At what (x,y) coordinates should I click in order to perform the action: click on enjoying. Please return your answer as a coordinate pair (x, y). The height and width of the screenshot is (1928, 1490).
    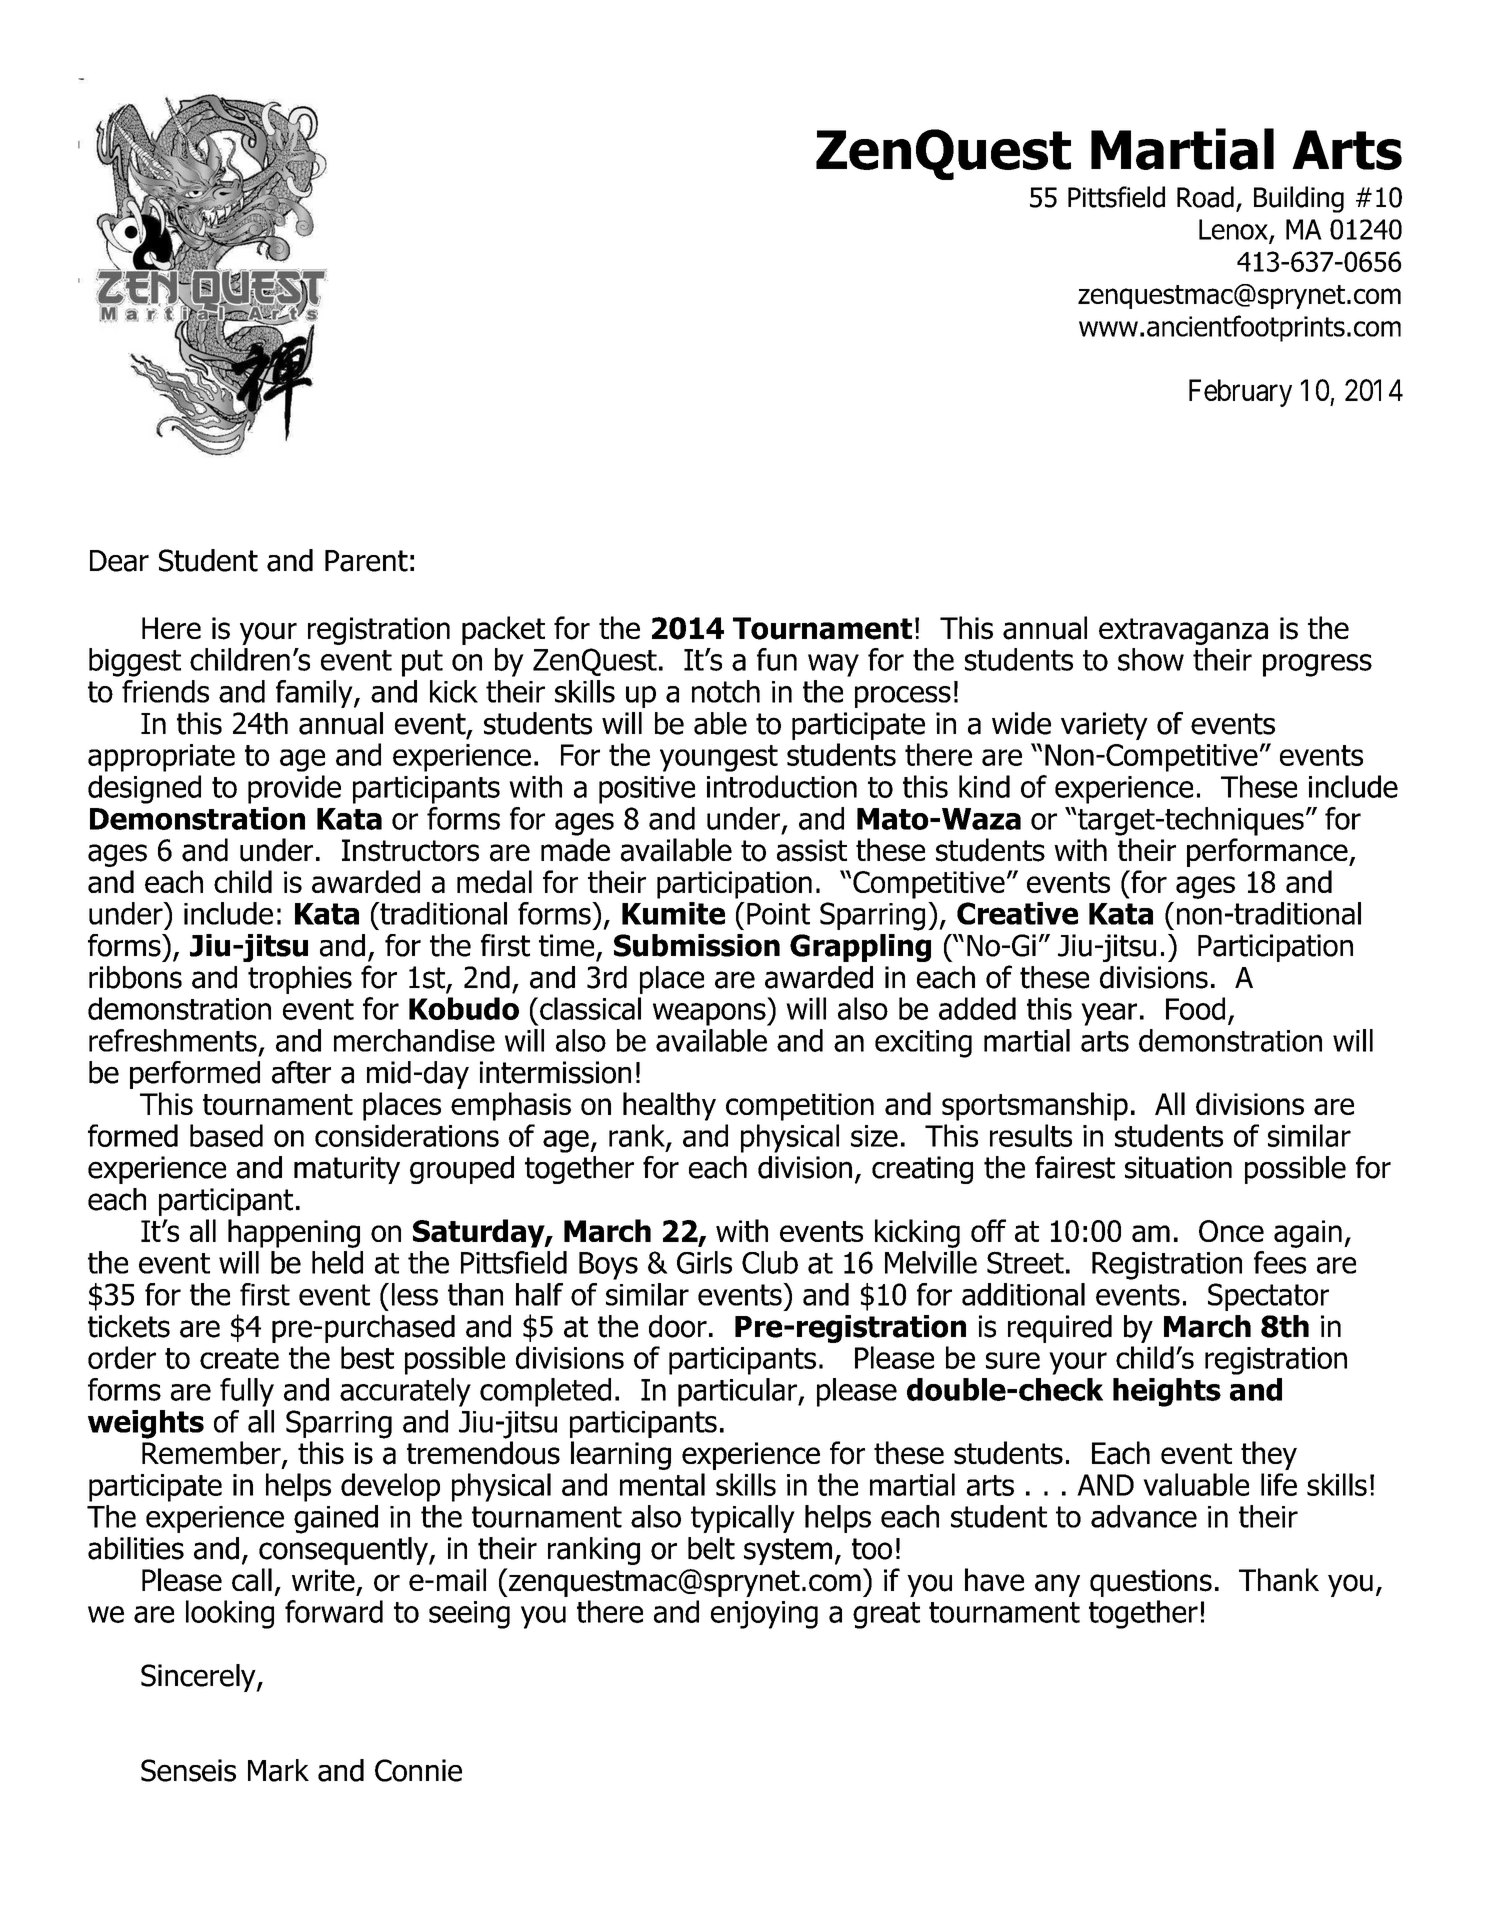
    Looking at the image, I should click on (764, 1615).
